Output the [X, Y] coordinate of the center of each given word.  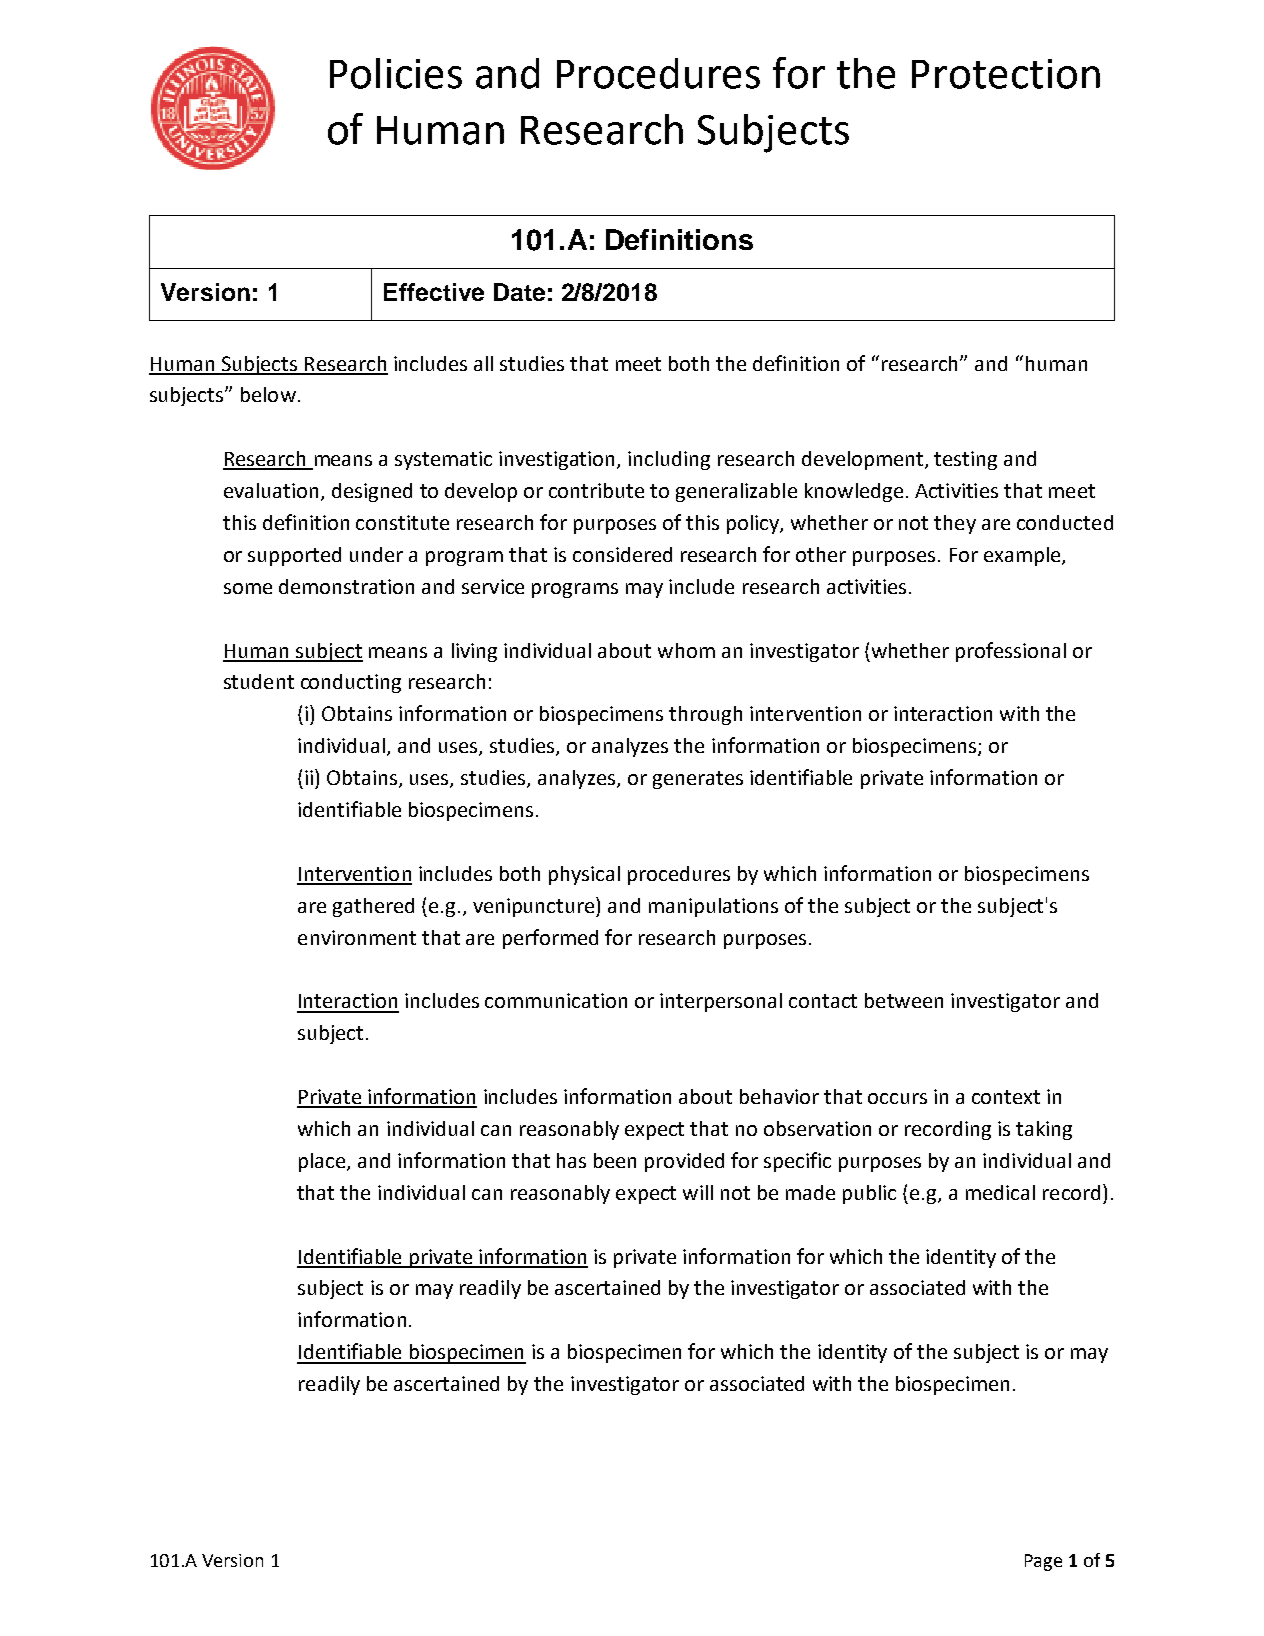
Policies [396, 73]
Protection [1006, 74]
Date [519, 292]
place [323, 1162]
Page [1043, 1562]
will [698, 1192]
